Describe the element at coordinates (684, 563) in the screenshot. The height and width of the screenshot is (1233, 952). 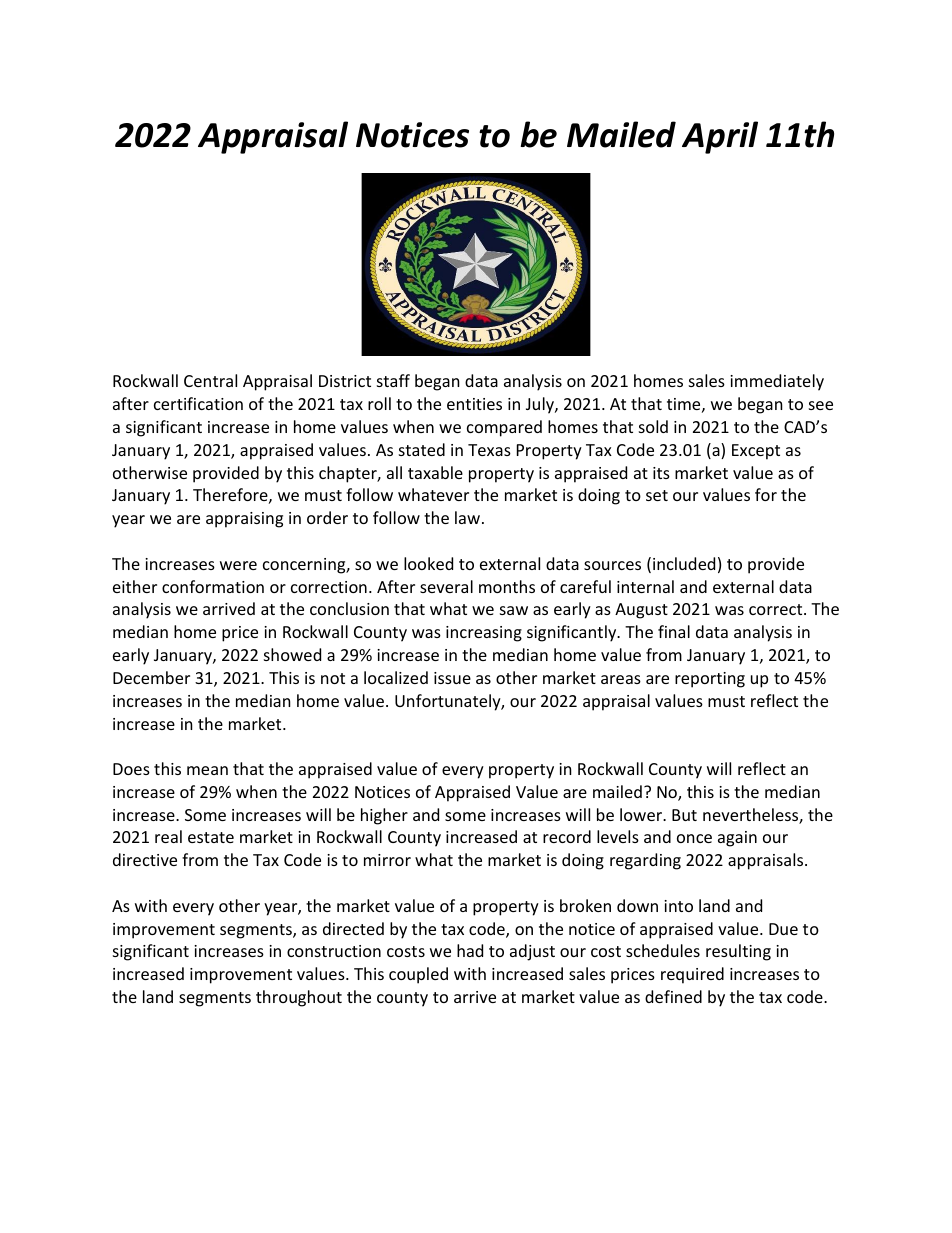
I see `included` at that location.
